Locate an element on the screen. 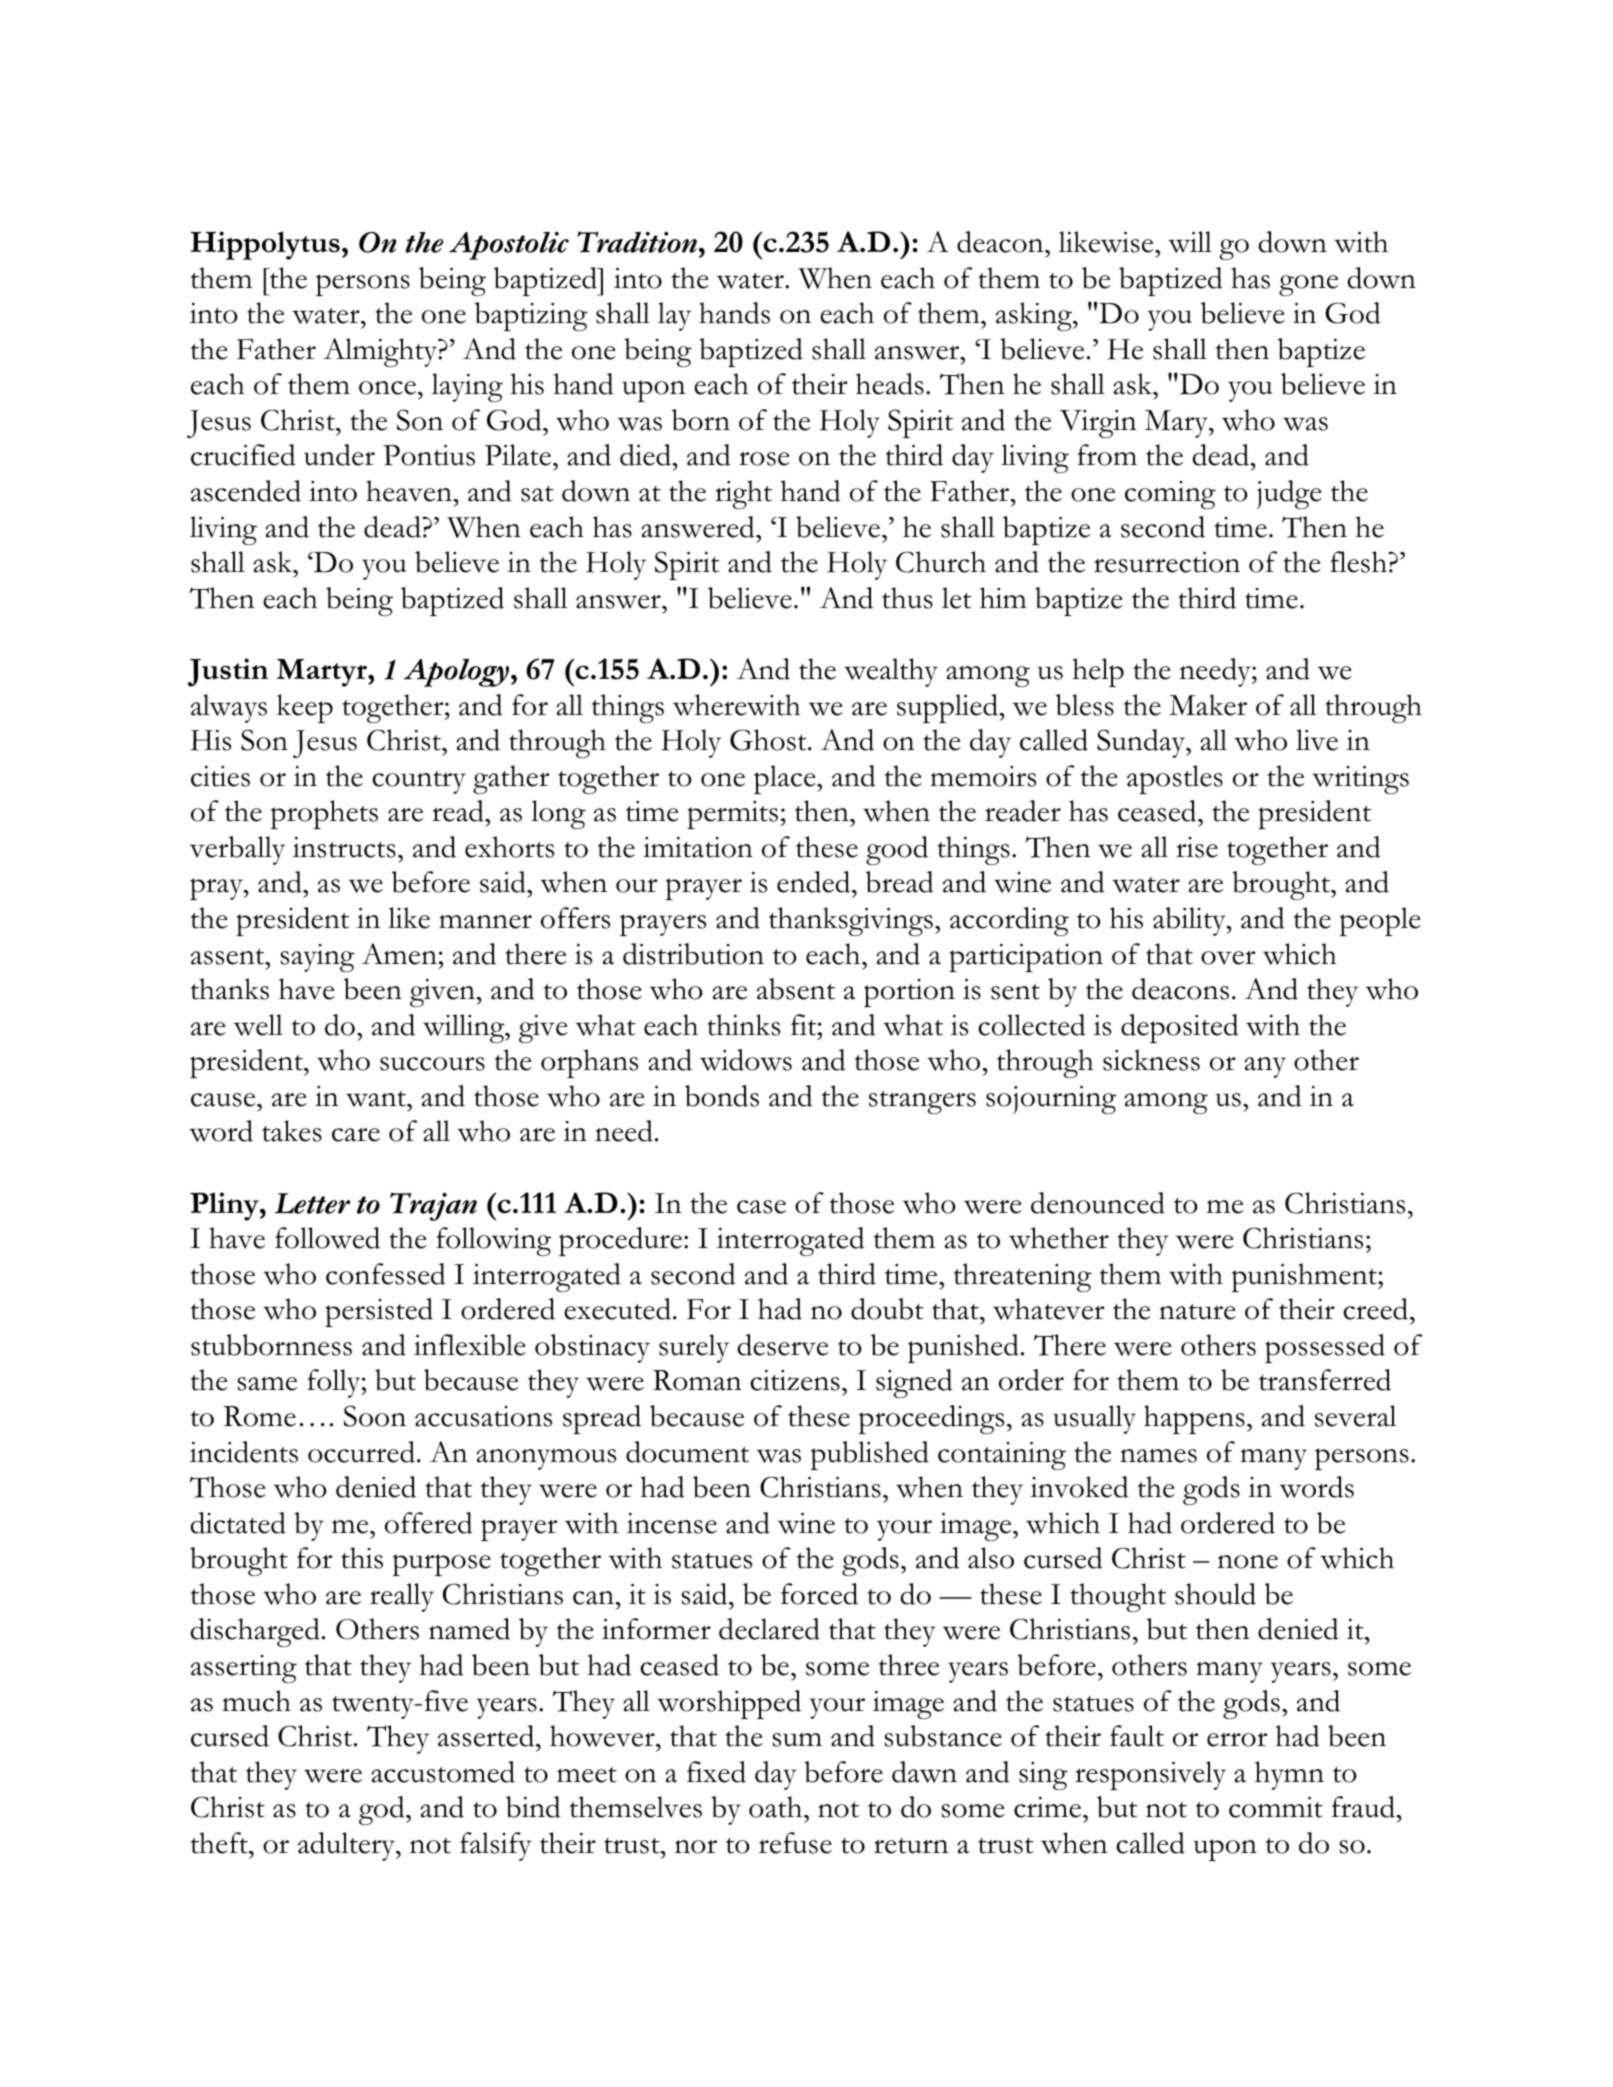 The height and width of the screenshot is (2087, 1613). apostles is located at coordinates (1175, 779).
